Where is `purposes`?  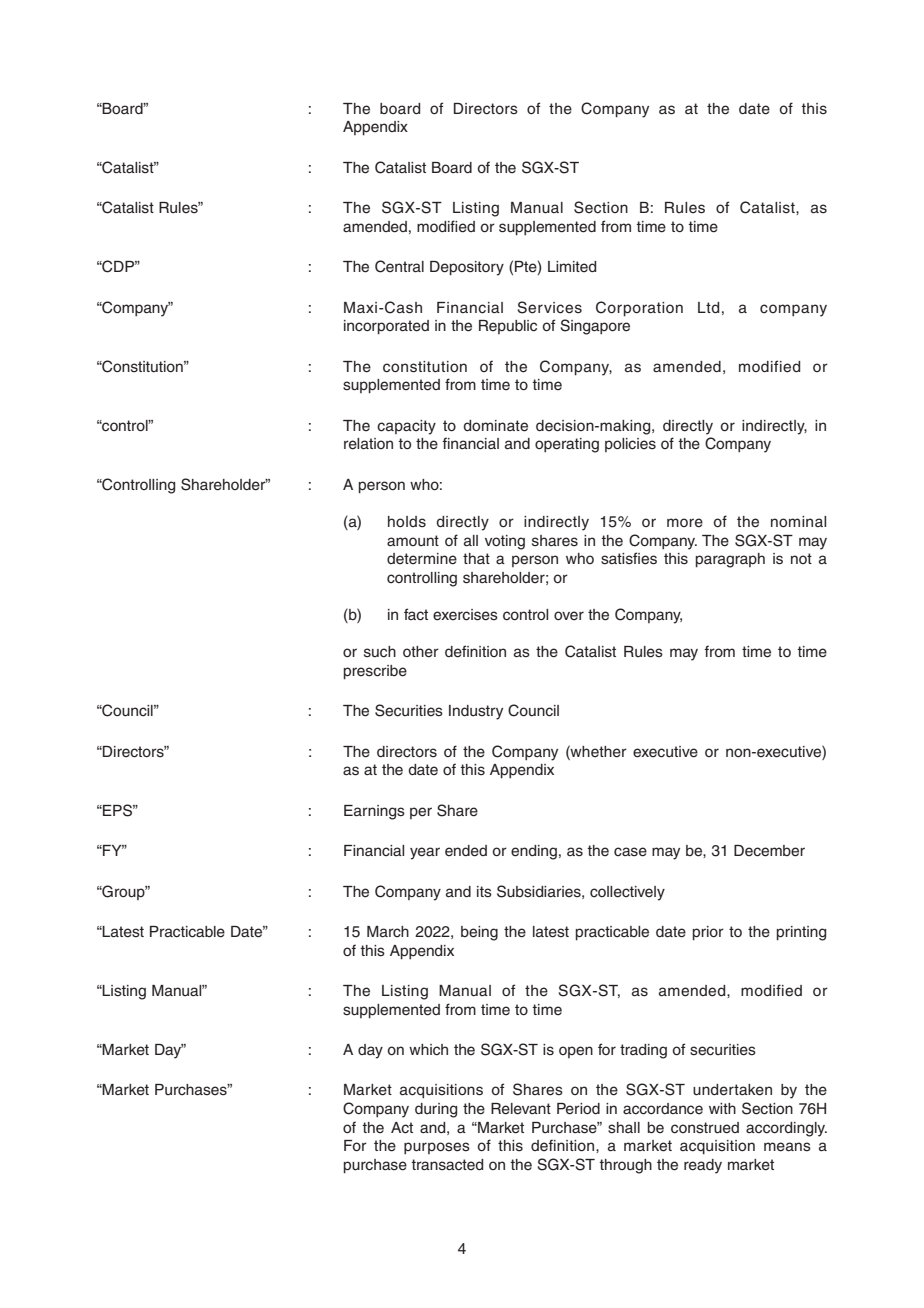 purposes is located at coordinates (437, 1148).
